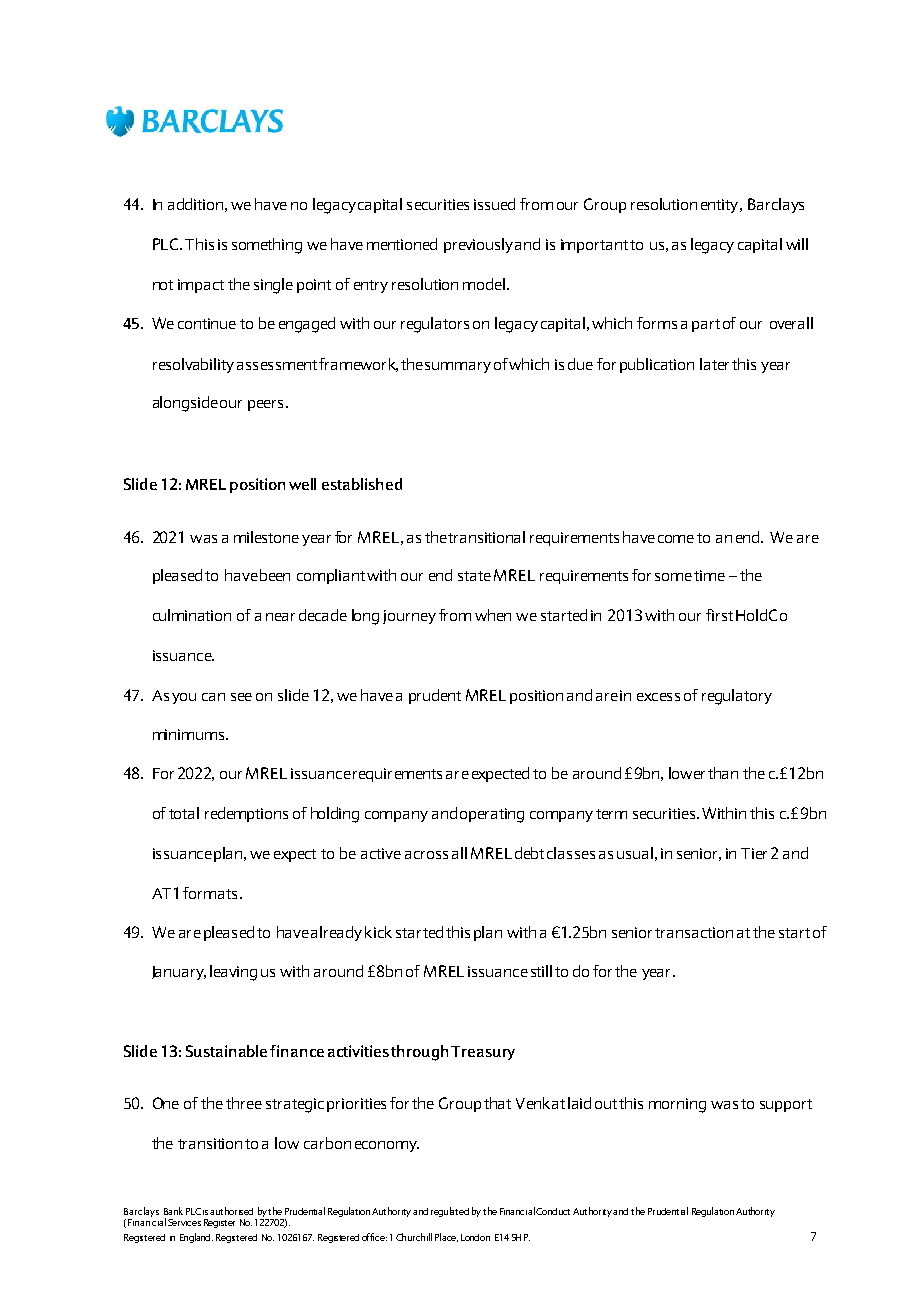 The height and width of the page is (1308, 924). What do you see at coordinates (450, 1212) in the page?
I see `regulated` at bounding box center [450, 1212].
